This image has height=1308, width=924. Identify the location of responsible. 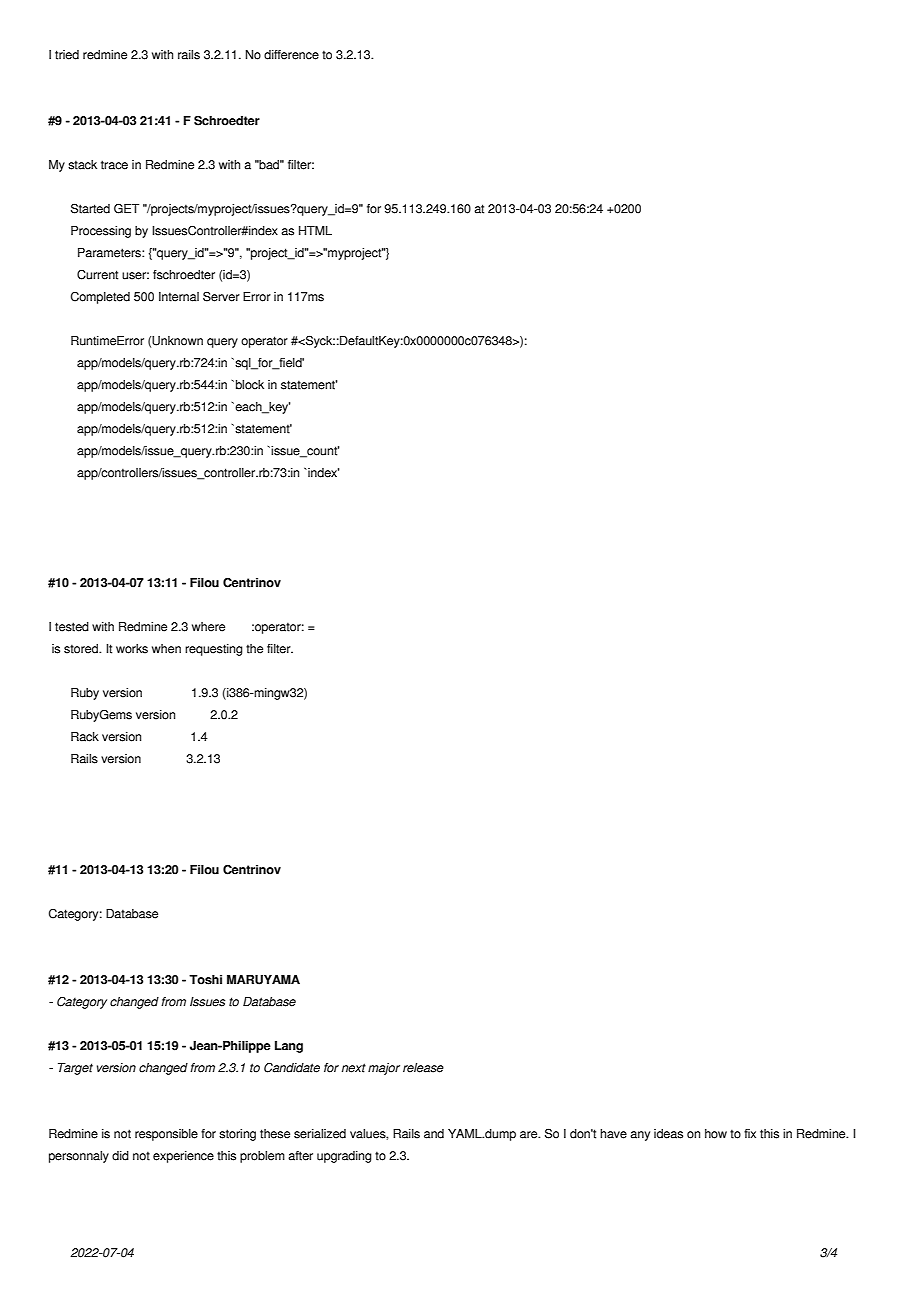
(166, 1135).
